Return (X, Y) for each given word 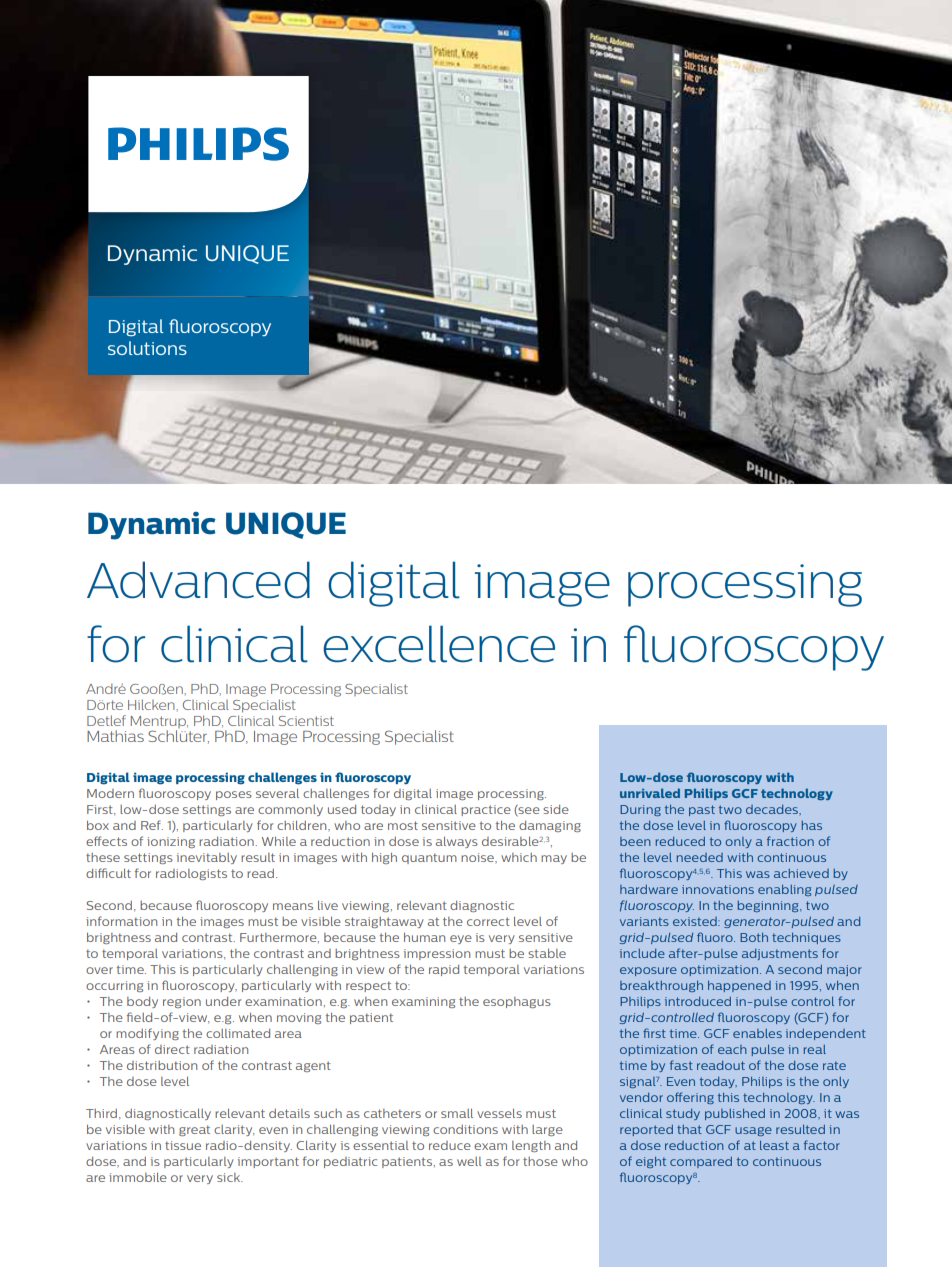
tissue (183, 1145)
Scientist (306, 721)
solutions (147, 348)
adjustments (780, 954)
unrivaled (650, 793)
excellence (439, 644)
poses (234, 795)
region (182, 1002)
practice (486, 810)
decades (773, 809)
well (469, 1161)
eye (461, 939)
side (556, 809)
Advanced (198, 580)
